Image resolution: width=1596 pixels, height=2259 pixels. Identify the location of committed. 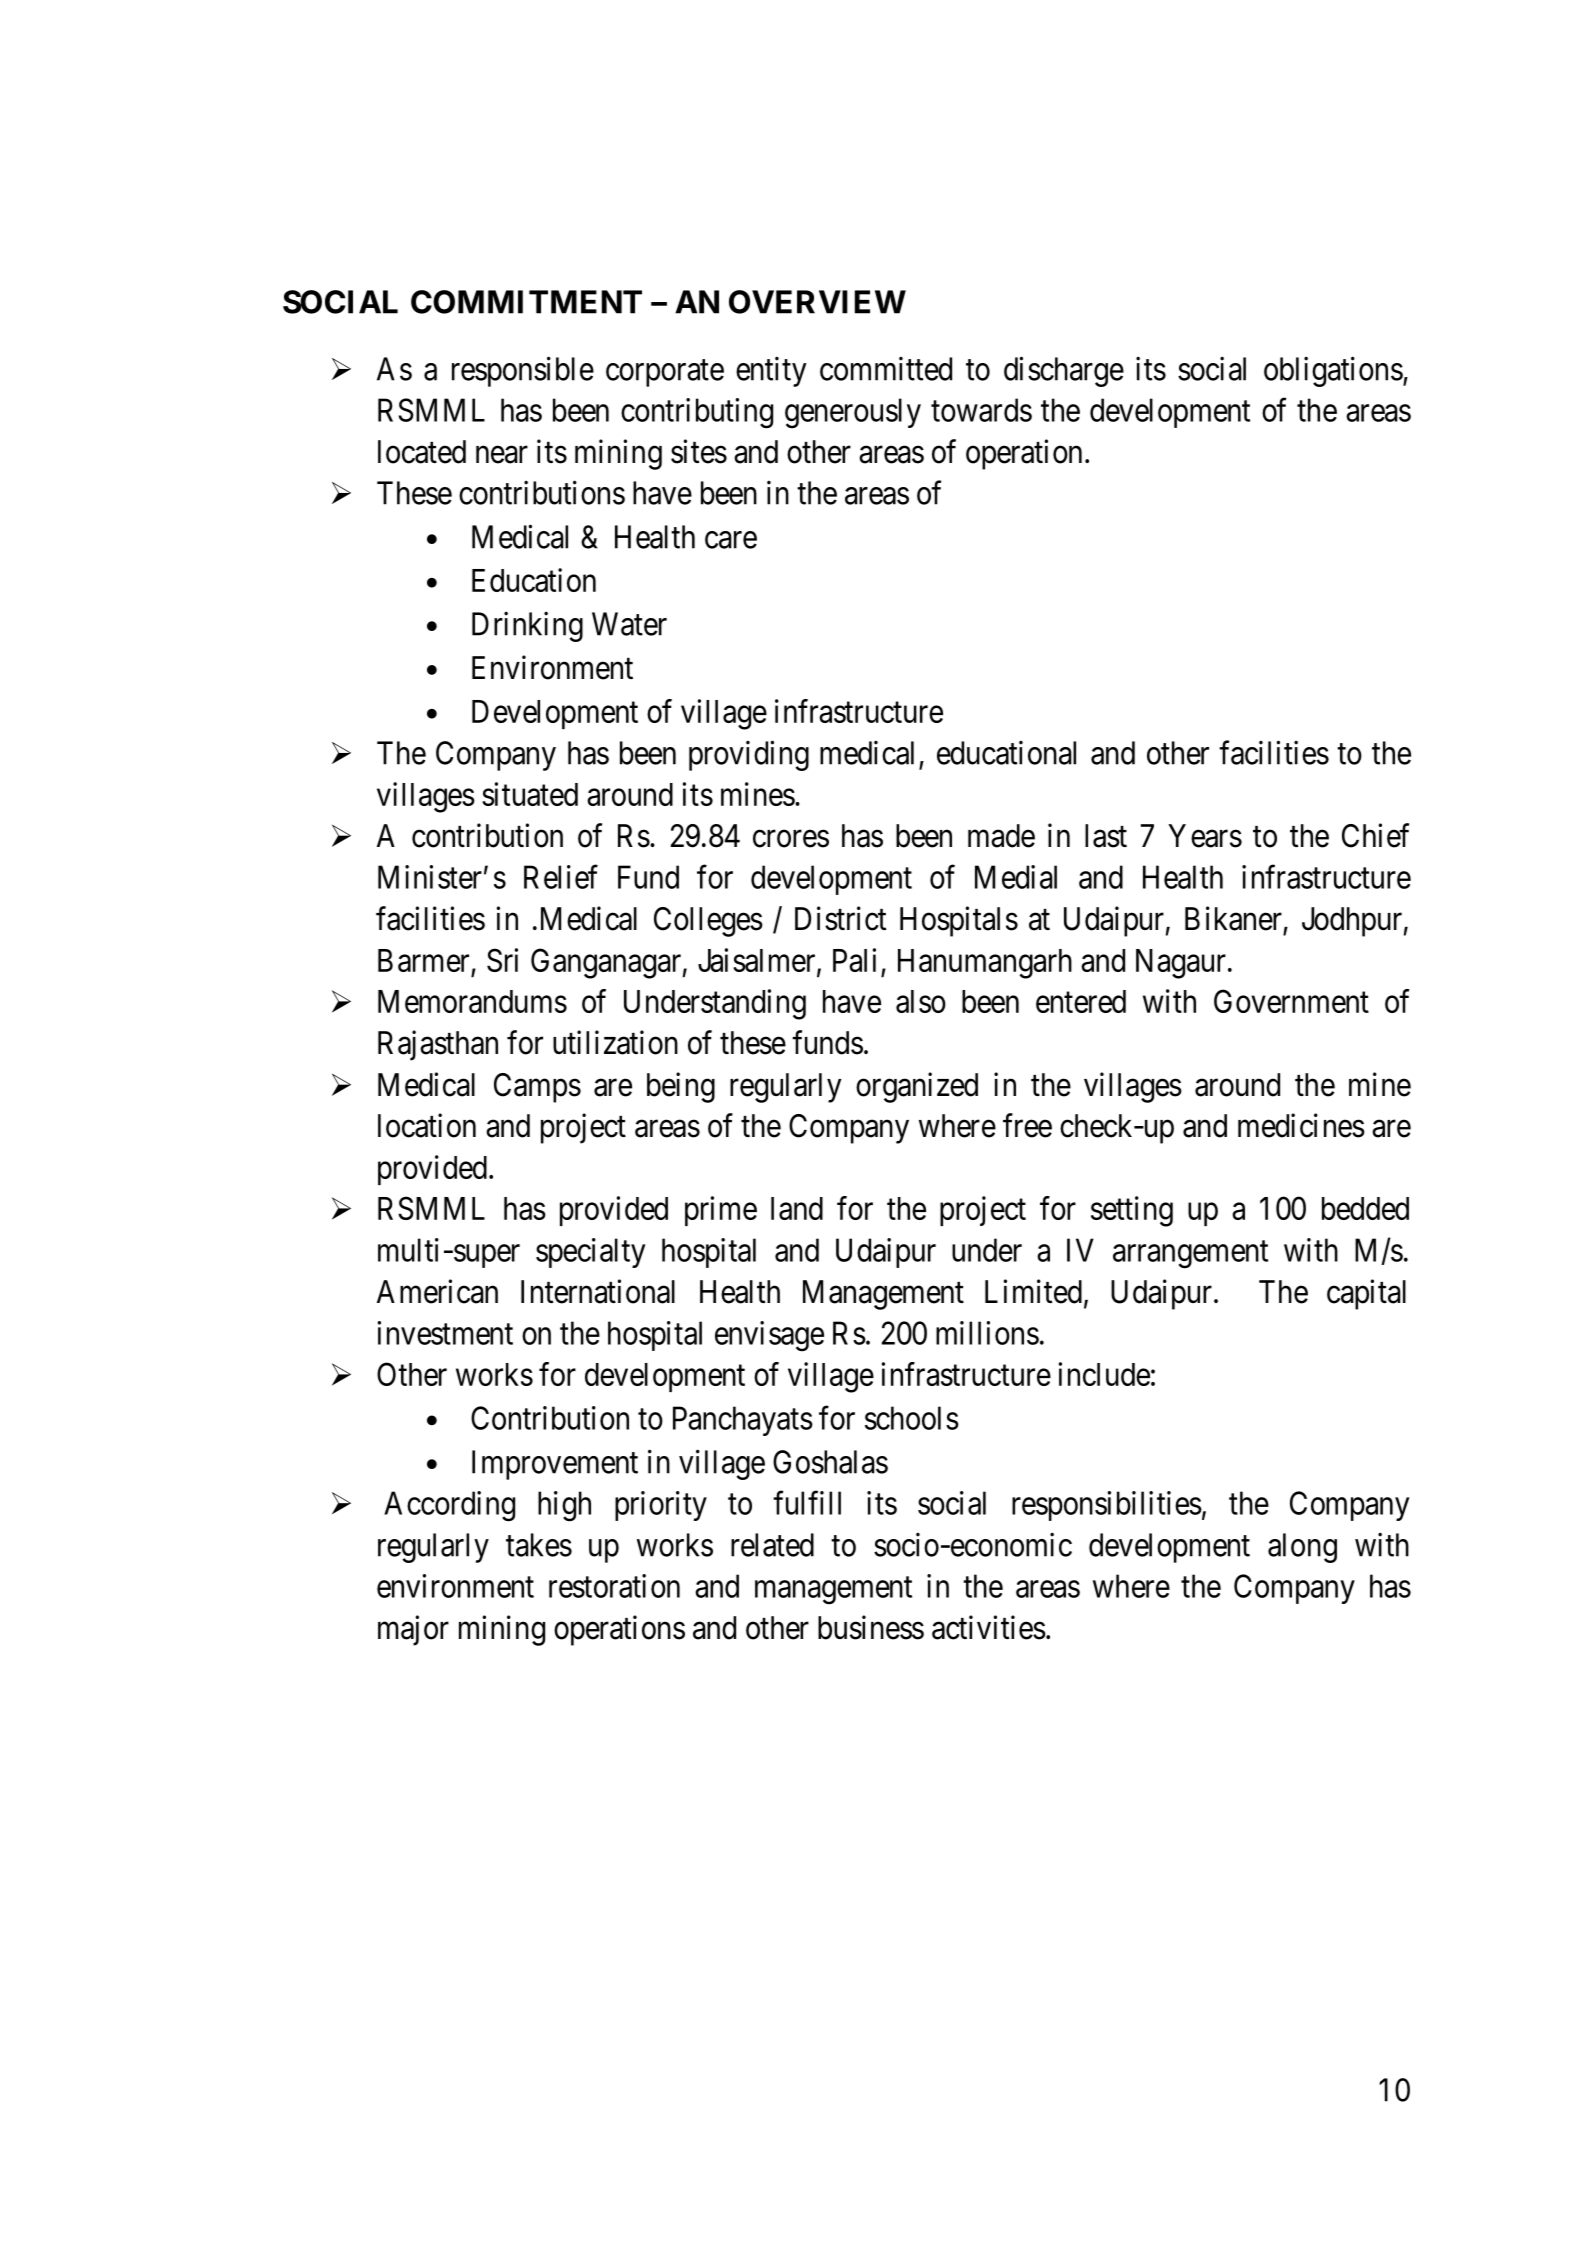
(886, 368).
